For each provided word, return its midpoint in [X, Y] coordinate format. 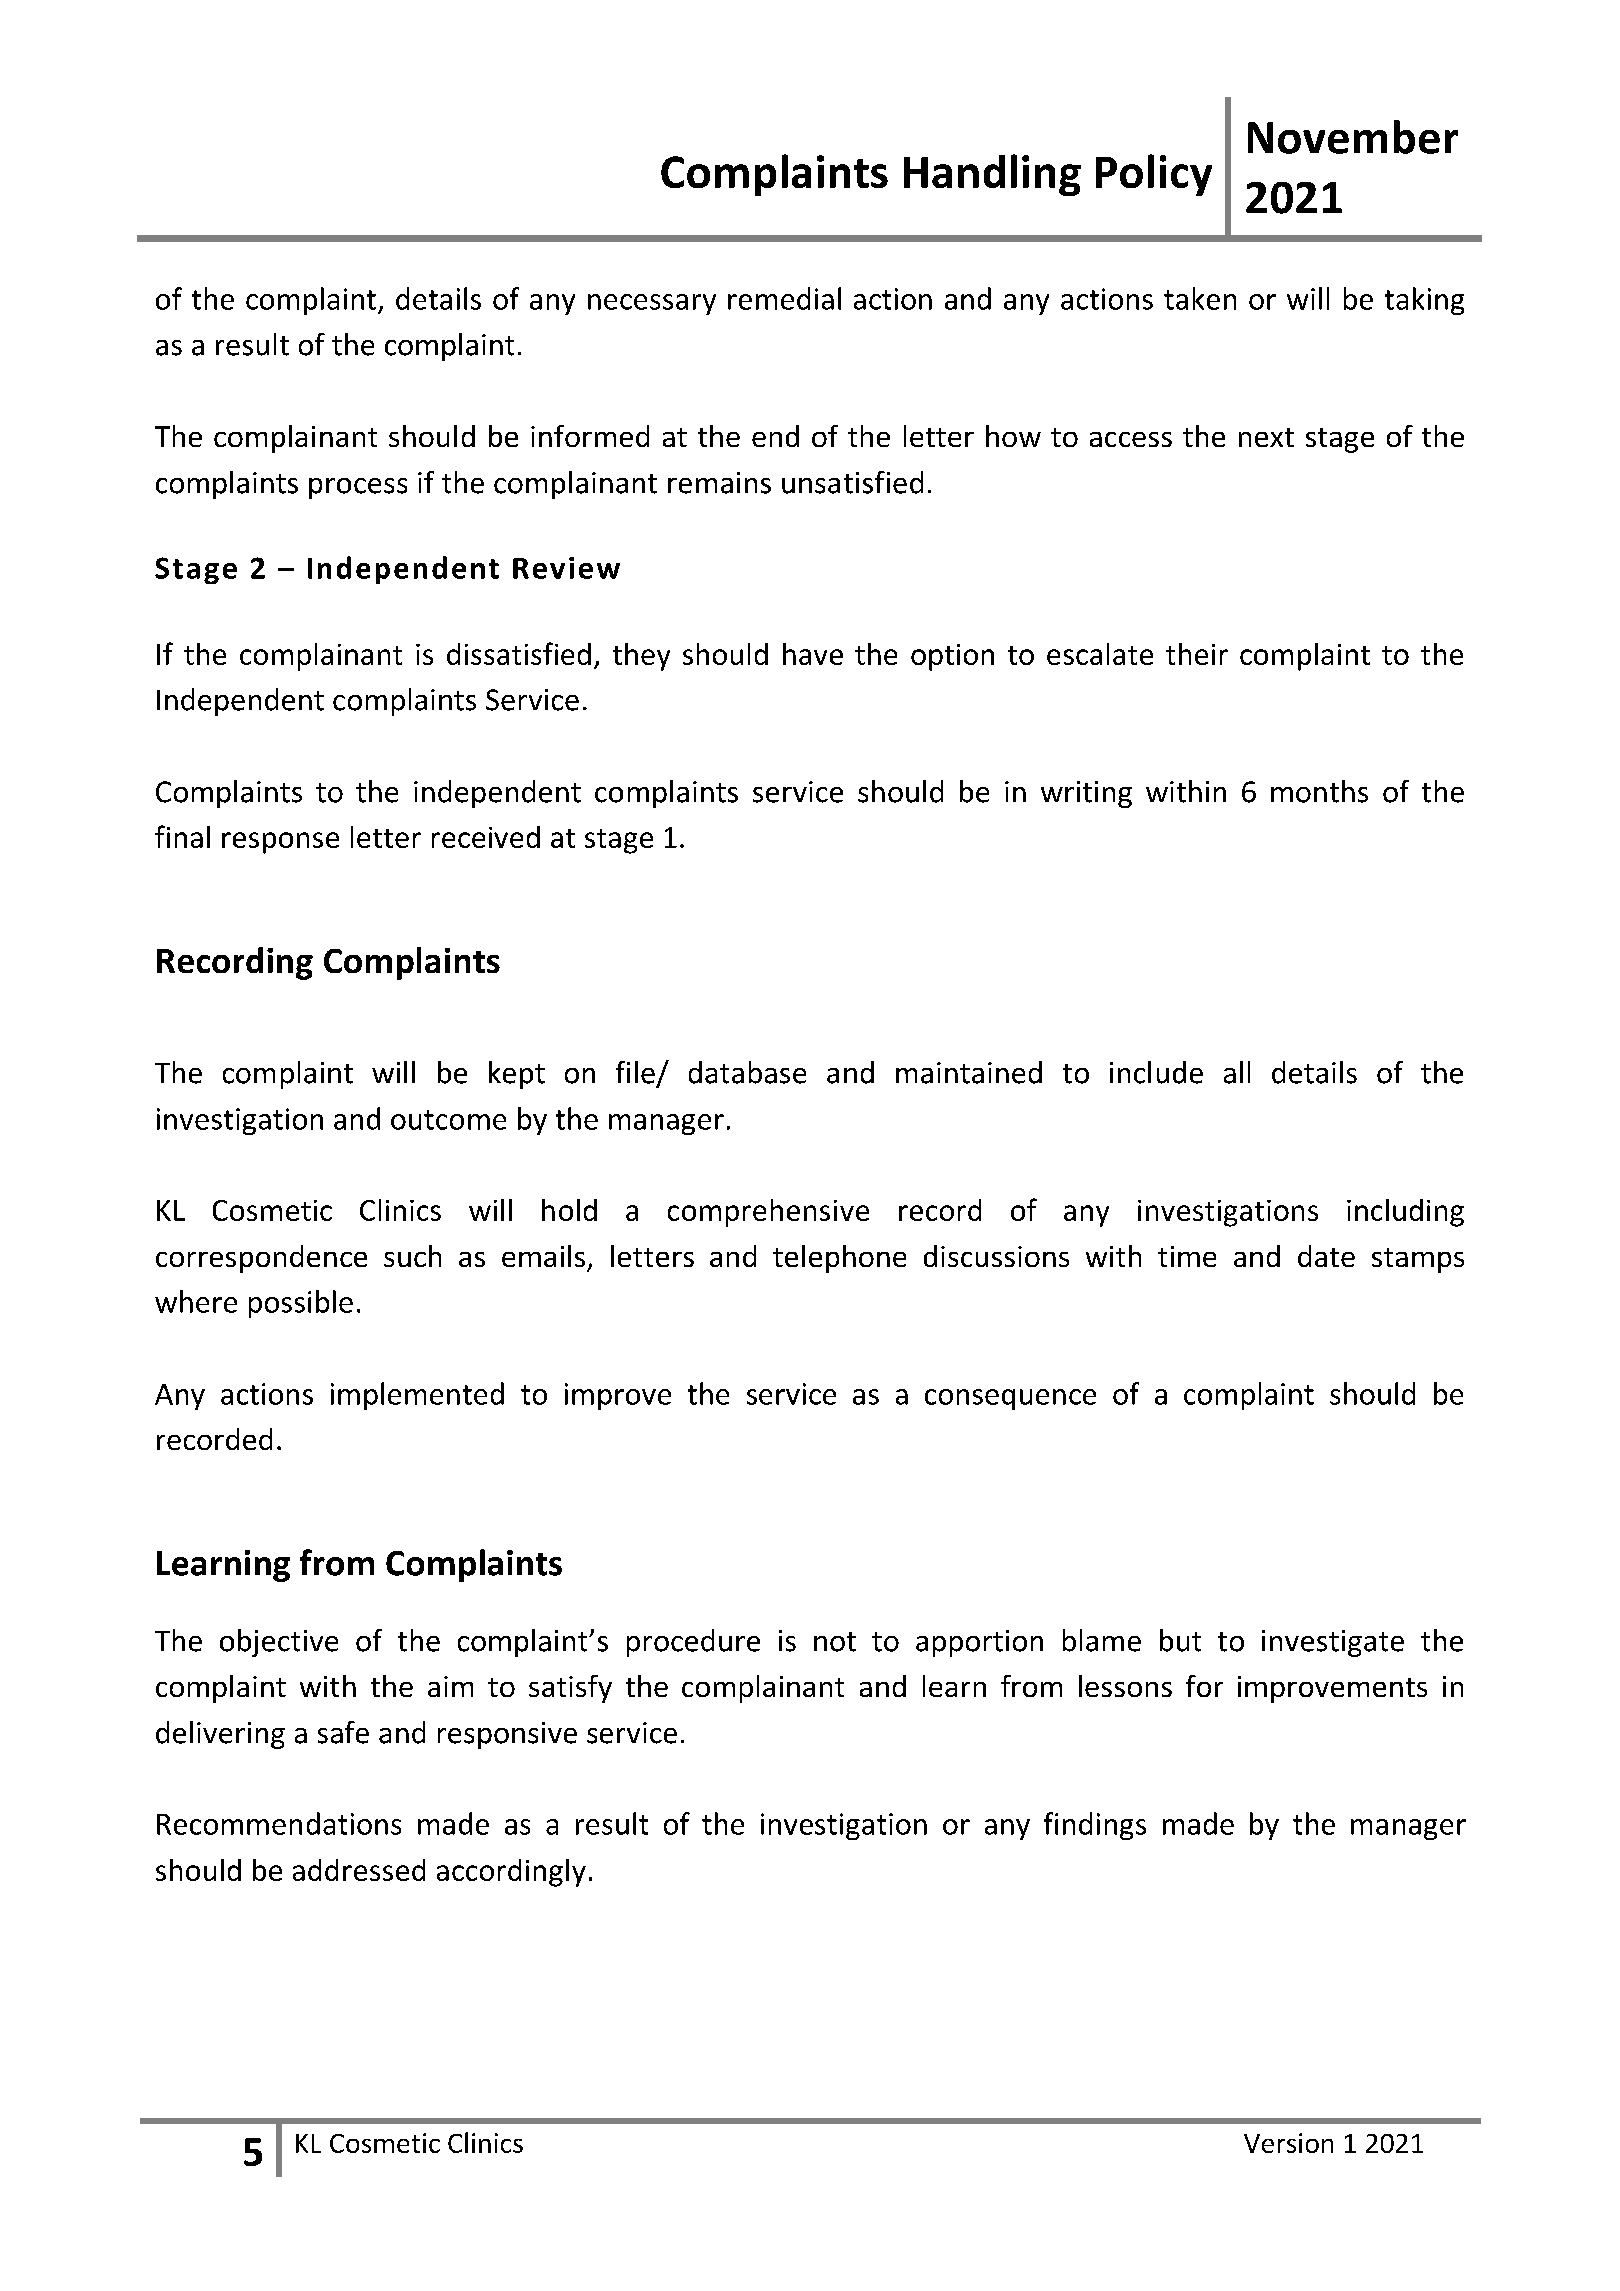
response [280, 843]
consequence [1010, 1399]
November [1353, 137]
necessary [652, 304]
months [1319, 791]
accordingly [511, 1873]
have [813, 654]
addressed [359, 1870]
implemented [417, 1396]
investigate [1333, 1643]
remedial [784, 298]
